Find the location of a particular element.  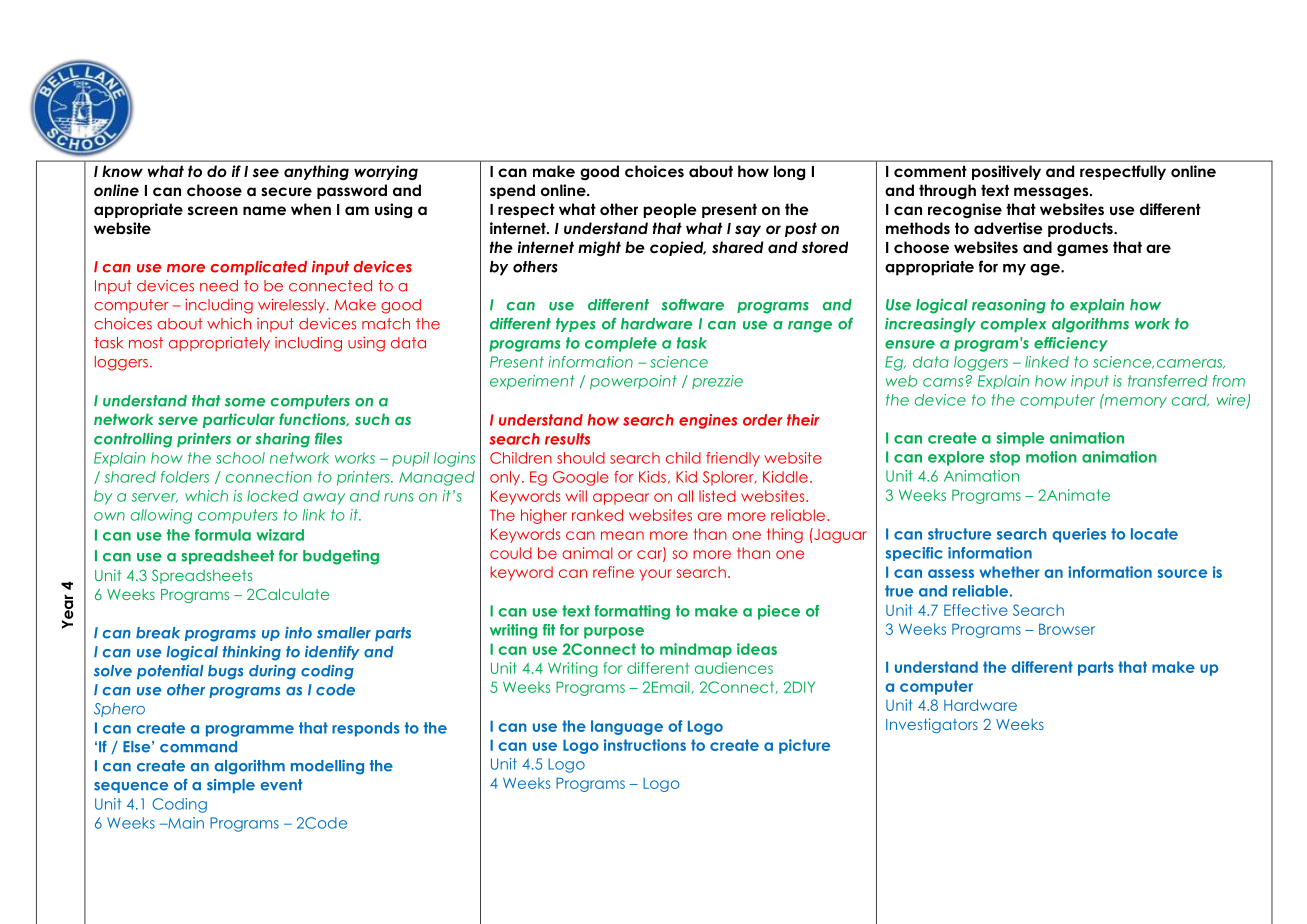

event is located at coordinates (281, 785).
